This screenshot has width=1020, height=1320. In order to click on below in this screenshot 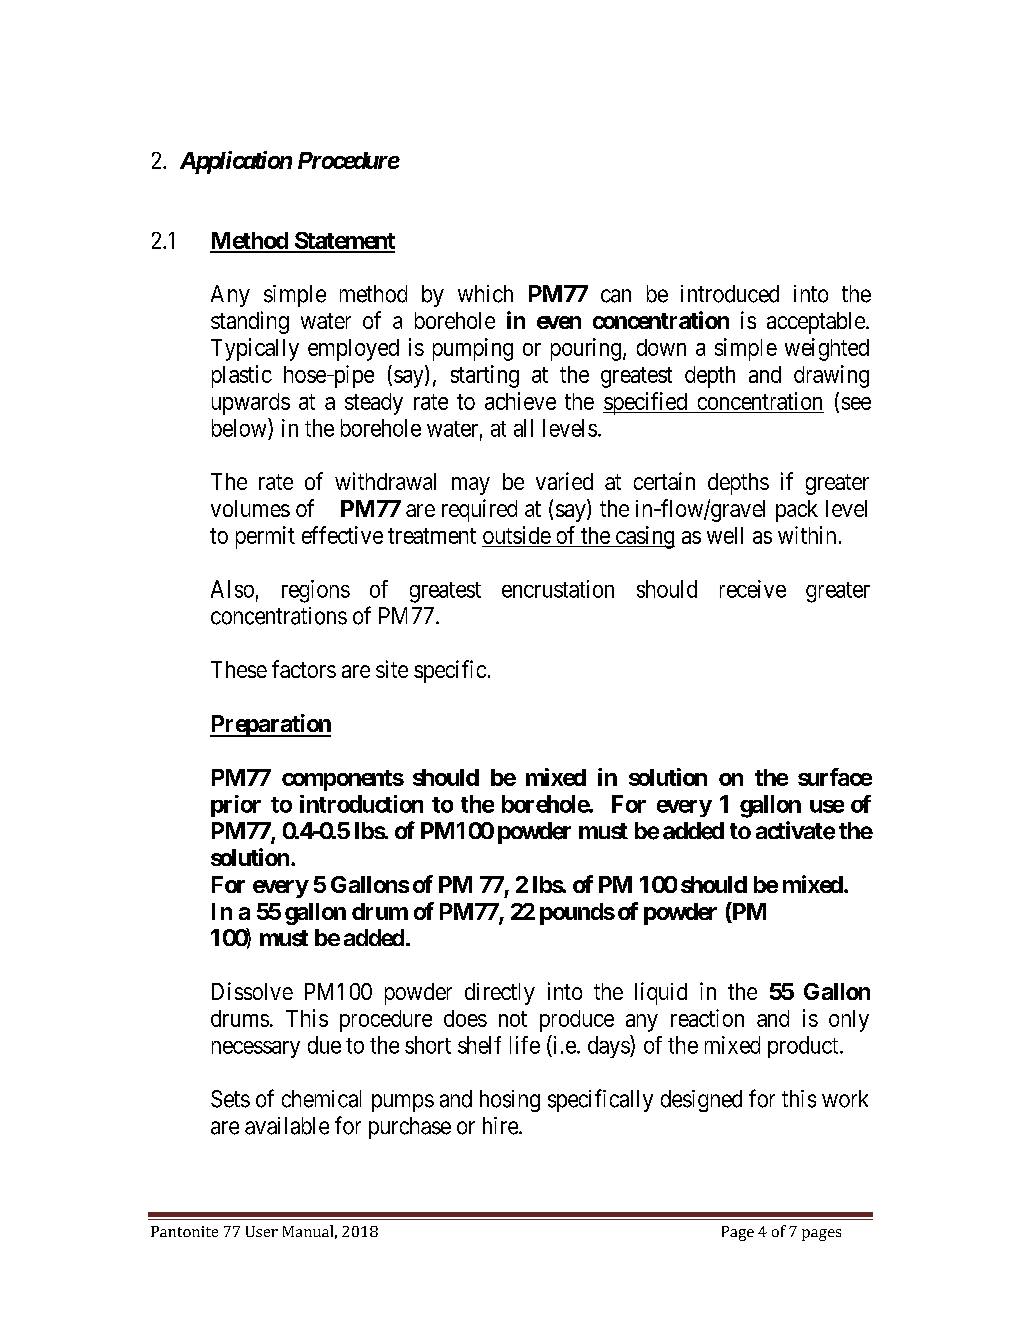, I will do `click(240, 427)`.
